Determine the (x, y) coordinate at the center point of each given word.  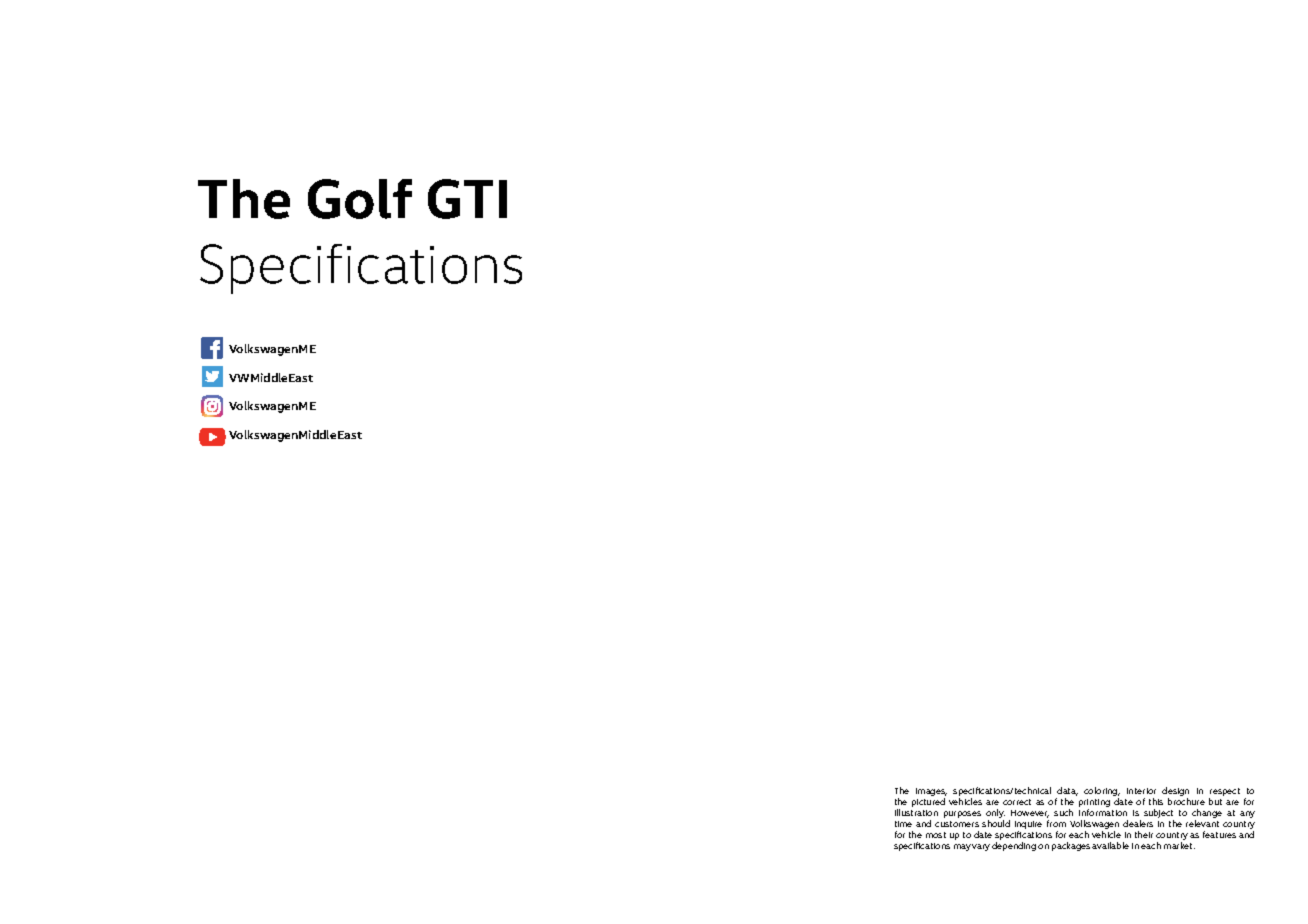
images (931, 792)
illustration (916, 812)
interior (1141, 791)
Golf (360, 199)
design (1175, 791)
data (1067, 791)
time (903, 824)
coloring (1102, 791)
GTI (467, 199)
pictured (928, 802)
